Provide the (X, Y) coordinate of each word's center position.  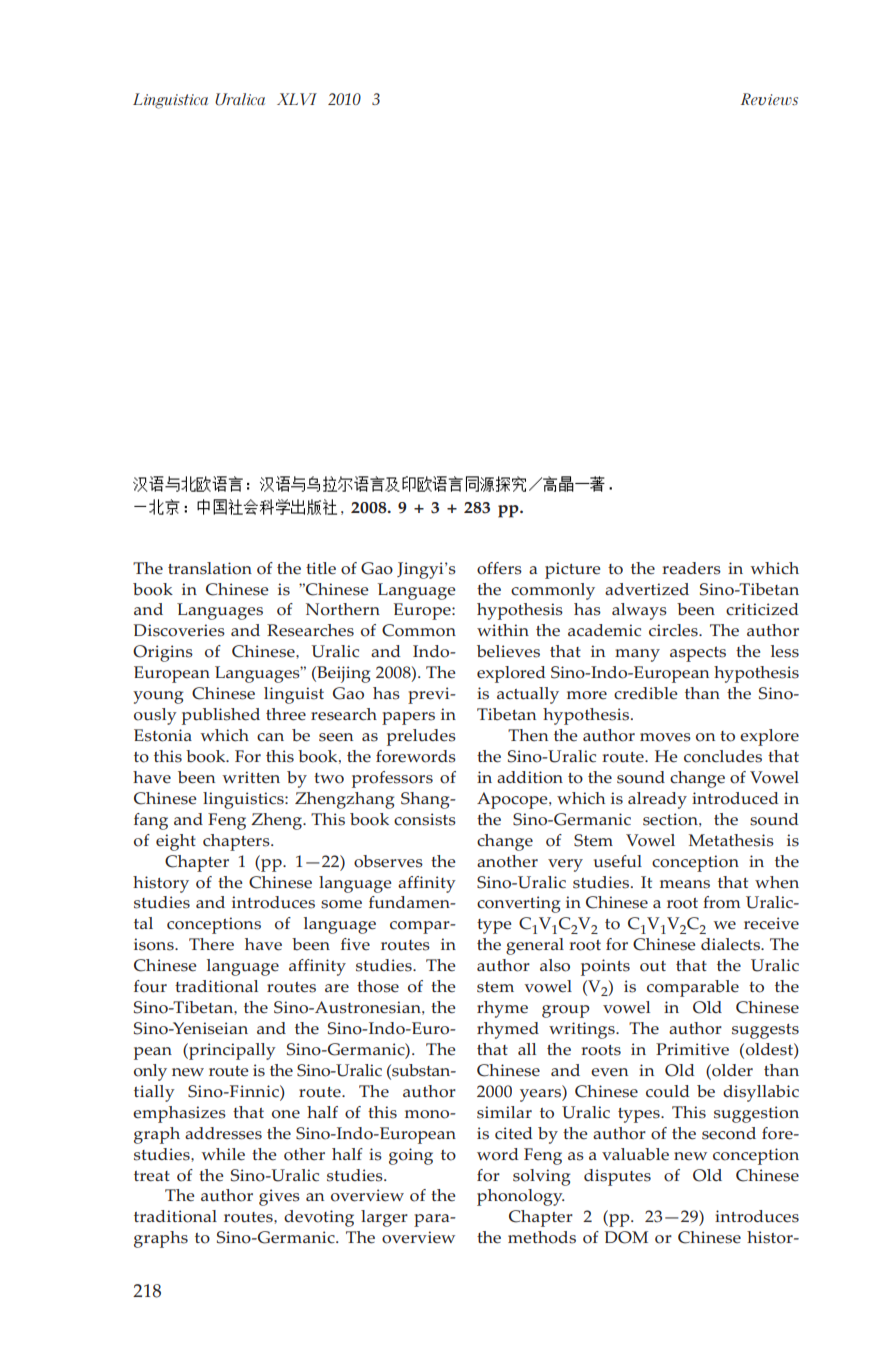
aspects (698, 654)
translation (210, 568)
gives (279, 1197)
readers (691, 568)
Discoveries (179, 630)
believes (508, 651)
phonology (520, 1197)
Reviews (769, 99)
